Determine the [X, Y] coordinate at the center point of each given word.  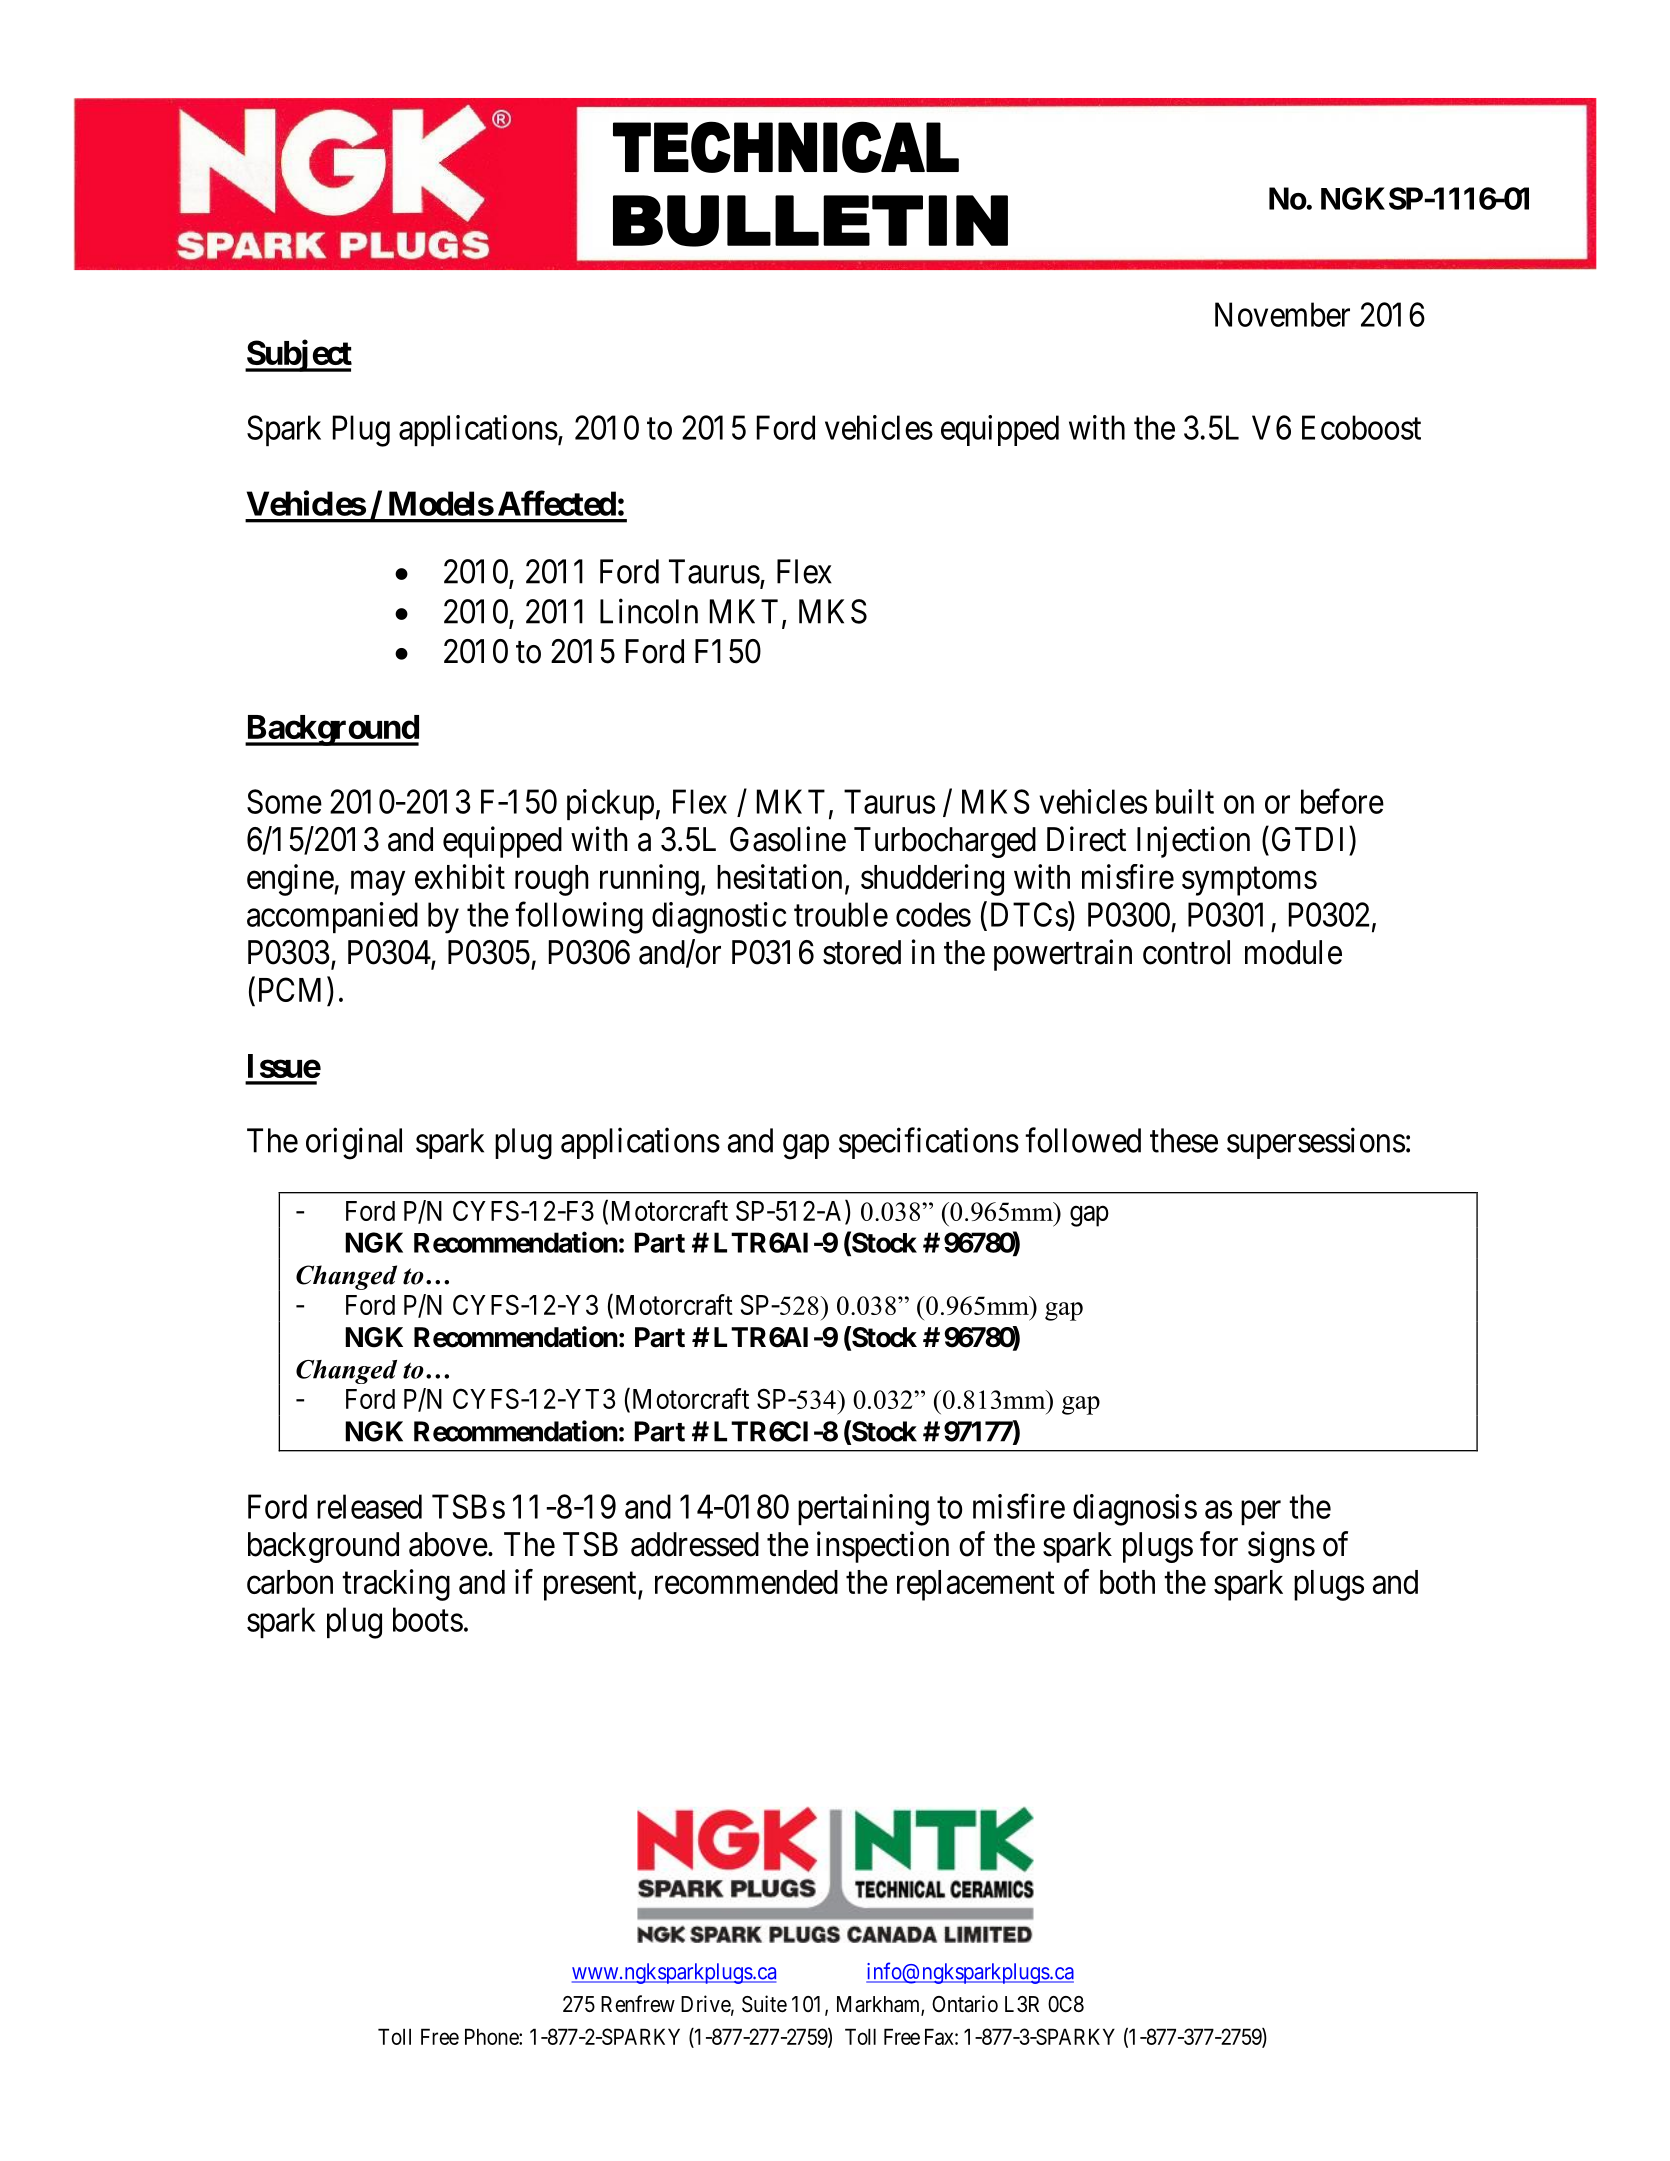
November [1282, 314]
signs [1281, 1547]
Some [284, 801]
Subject [298, 356]
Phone [492, 2036]
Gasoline [788, 839]
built [1185, 801]
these [1184, 1140]
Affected [557, 503]
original [354, 1144]
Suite [764, 2004]
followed [1083, 1140]
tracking [396, 1585]
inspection [883, 1547]
